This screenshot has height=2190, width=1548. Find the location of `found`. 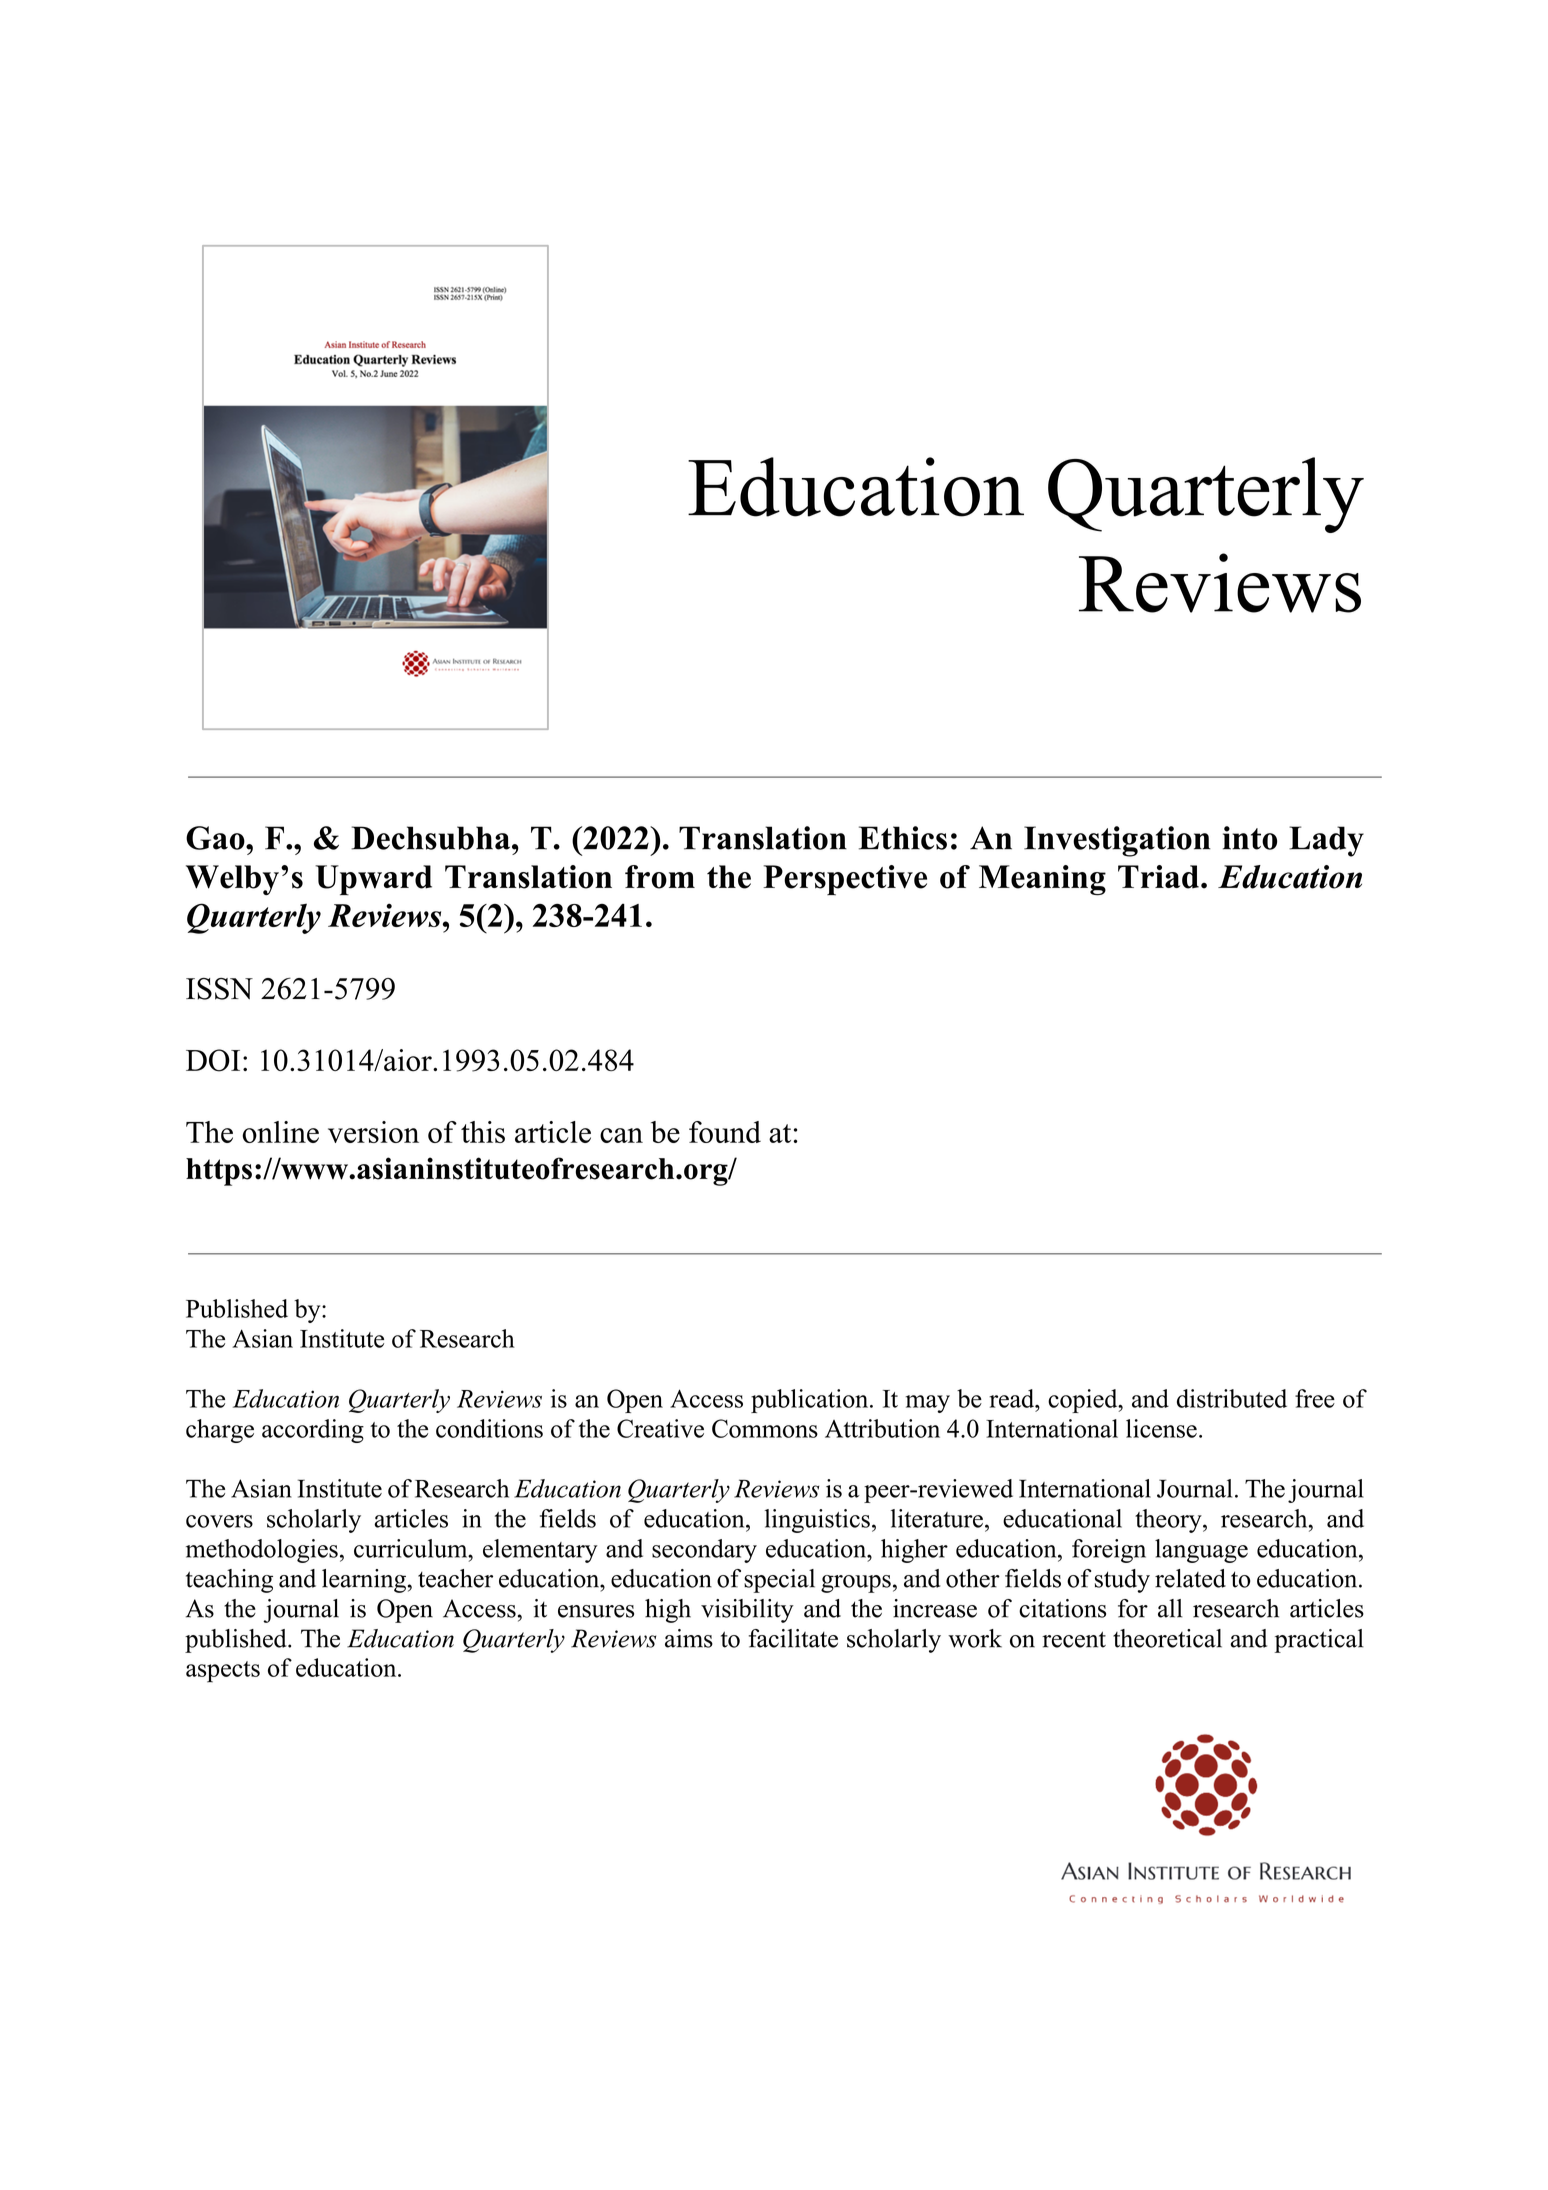

found is located at coordinates (725, 1132).
